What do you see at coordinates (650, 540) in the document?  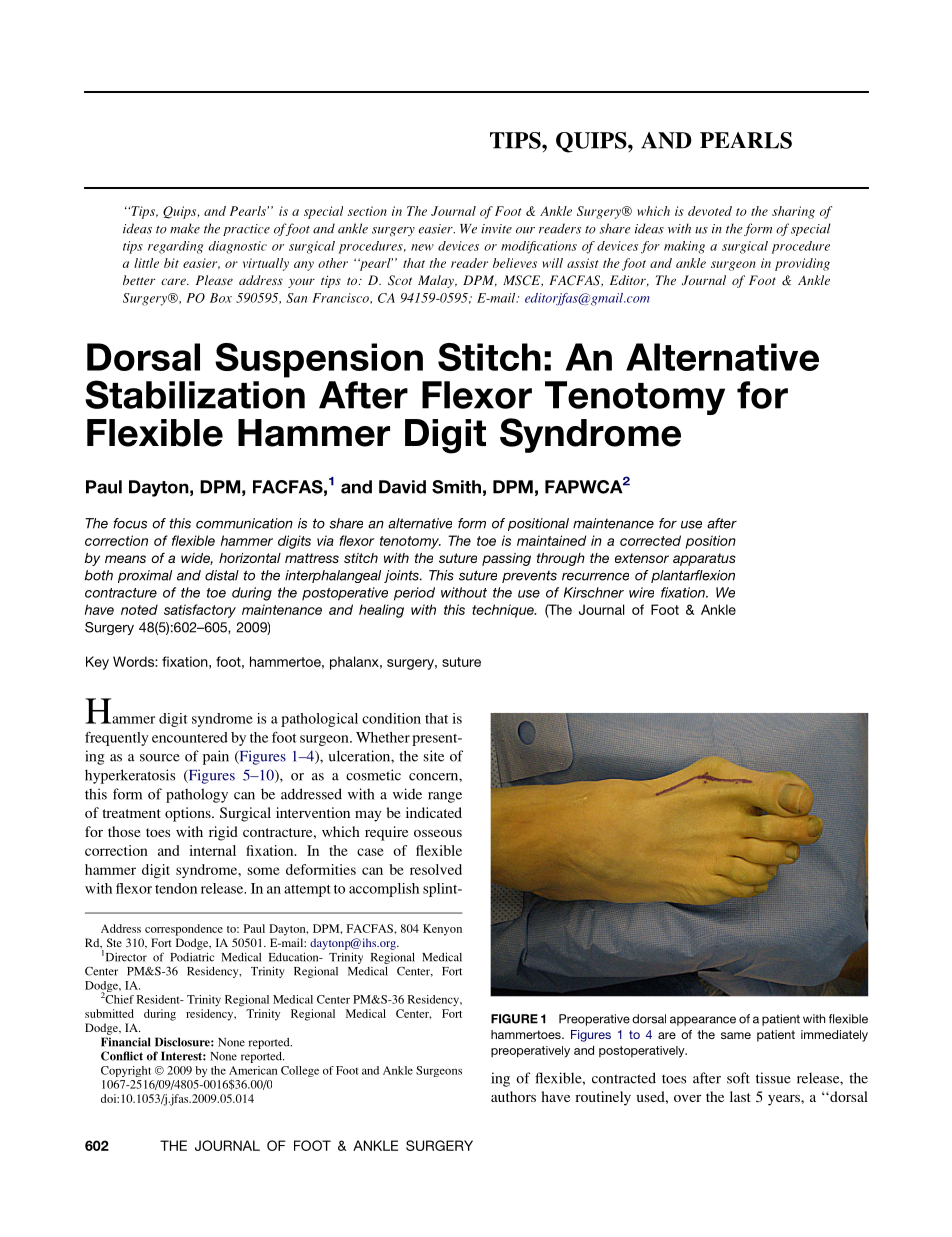 I see `corrected` at bounding box center [650, 540].
